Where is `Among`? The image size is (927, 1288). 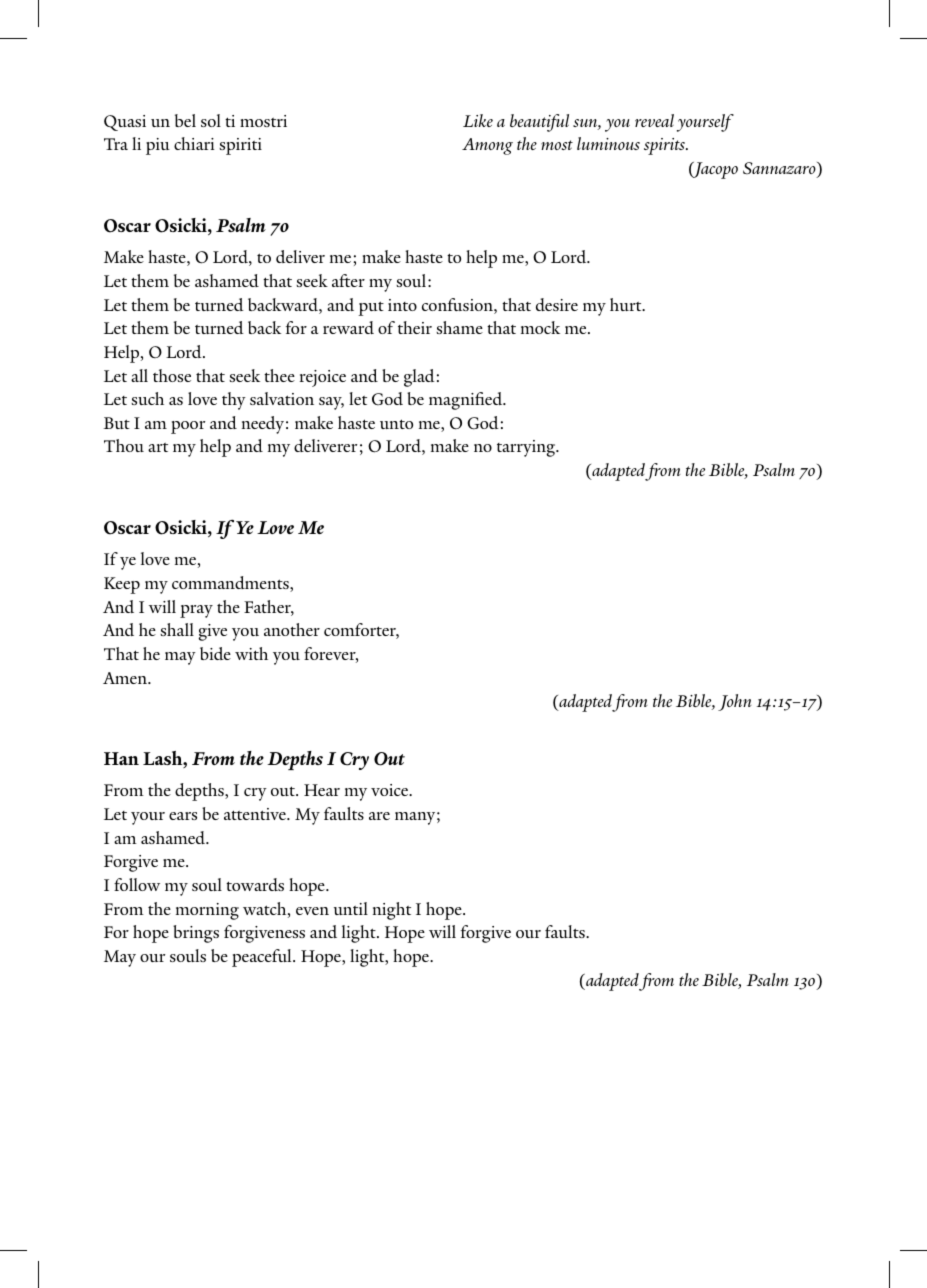
Among is located at coordinates (487, 146).
